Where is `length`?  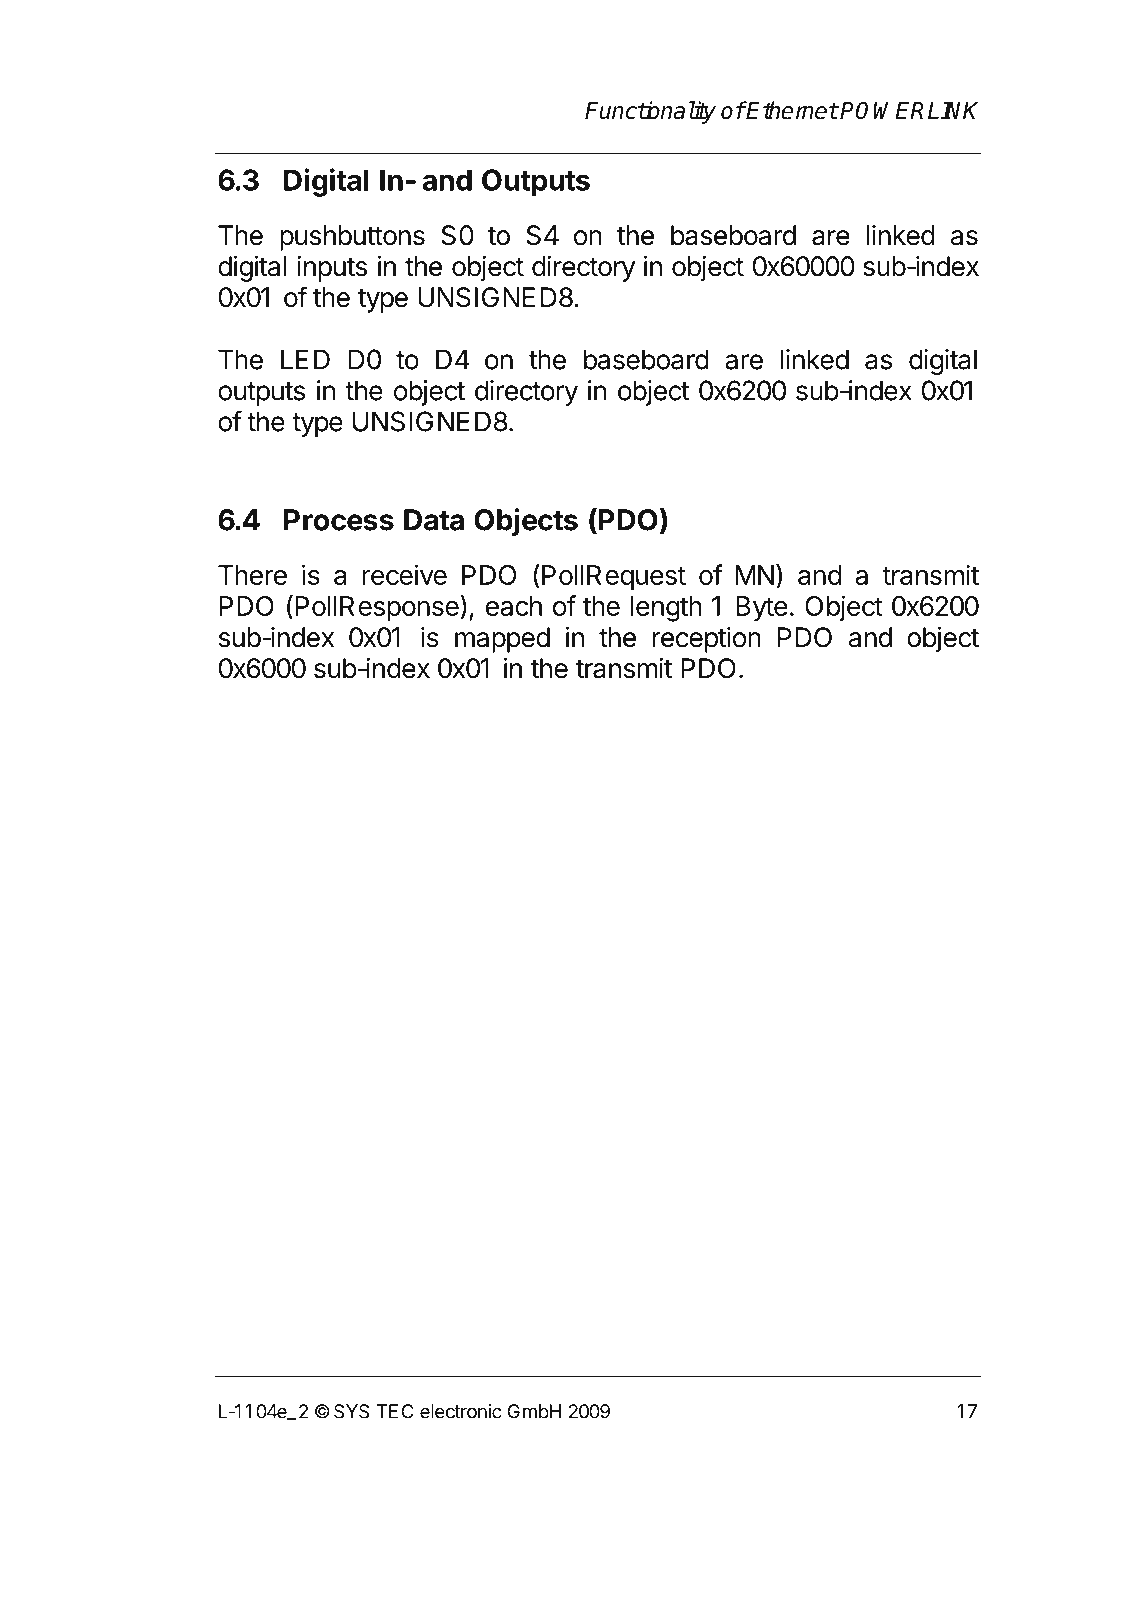
length is located at coordinates (666, 609).
